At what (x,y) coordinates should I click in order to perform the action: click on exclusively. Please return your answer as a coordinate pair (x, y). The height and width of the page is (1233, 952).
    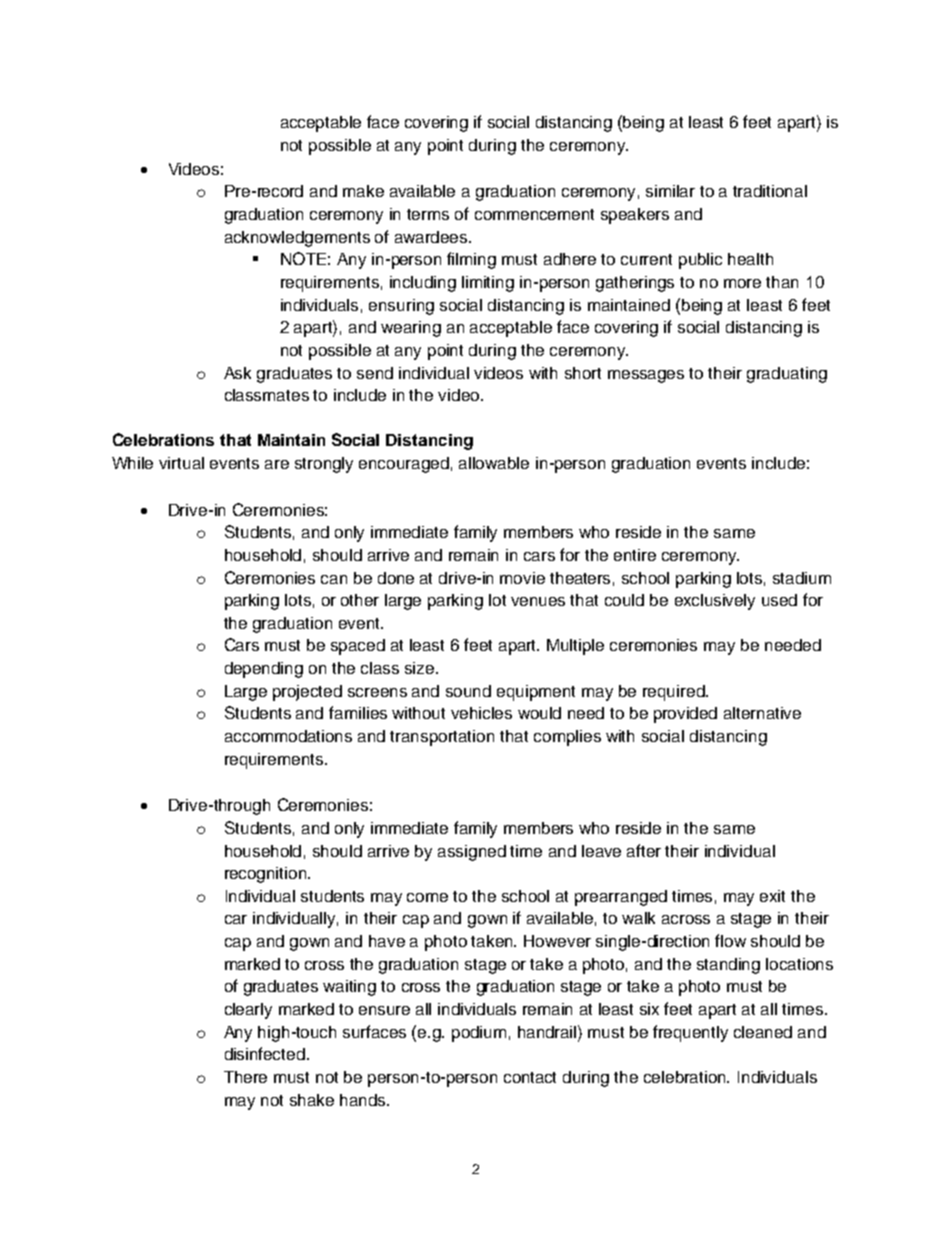
    Looking at the image, I should click on (715, 602).
